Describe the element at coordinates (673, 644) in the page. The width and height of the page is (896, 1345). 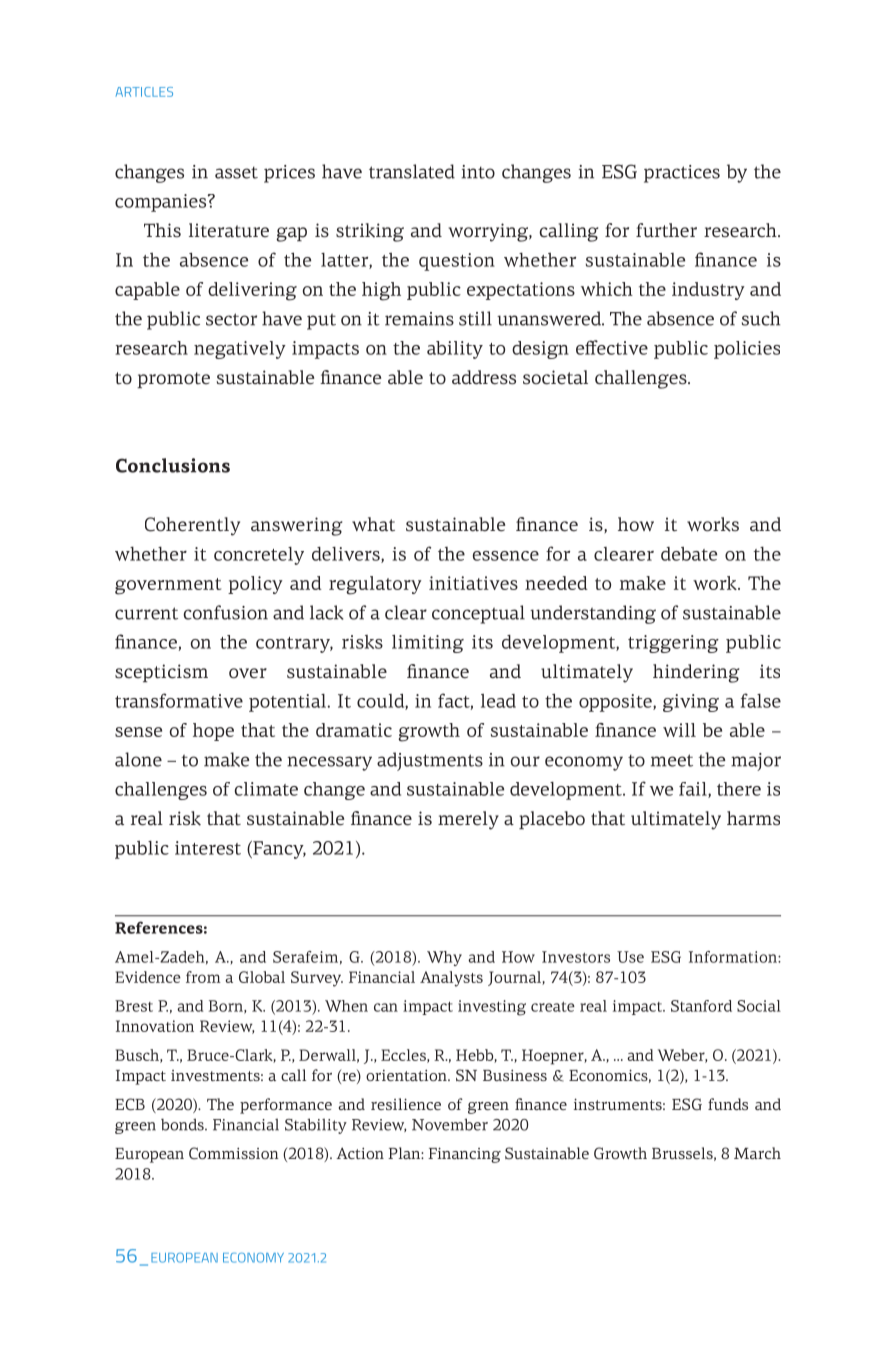
I see `triggering` at that location.
